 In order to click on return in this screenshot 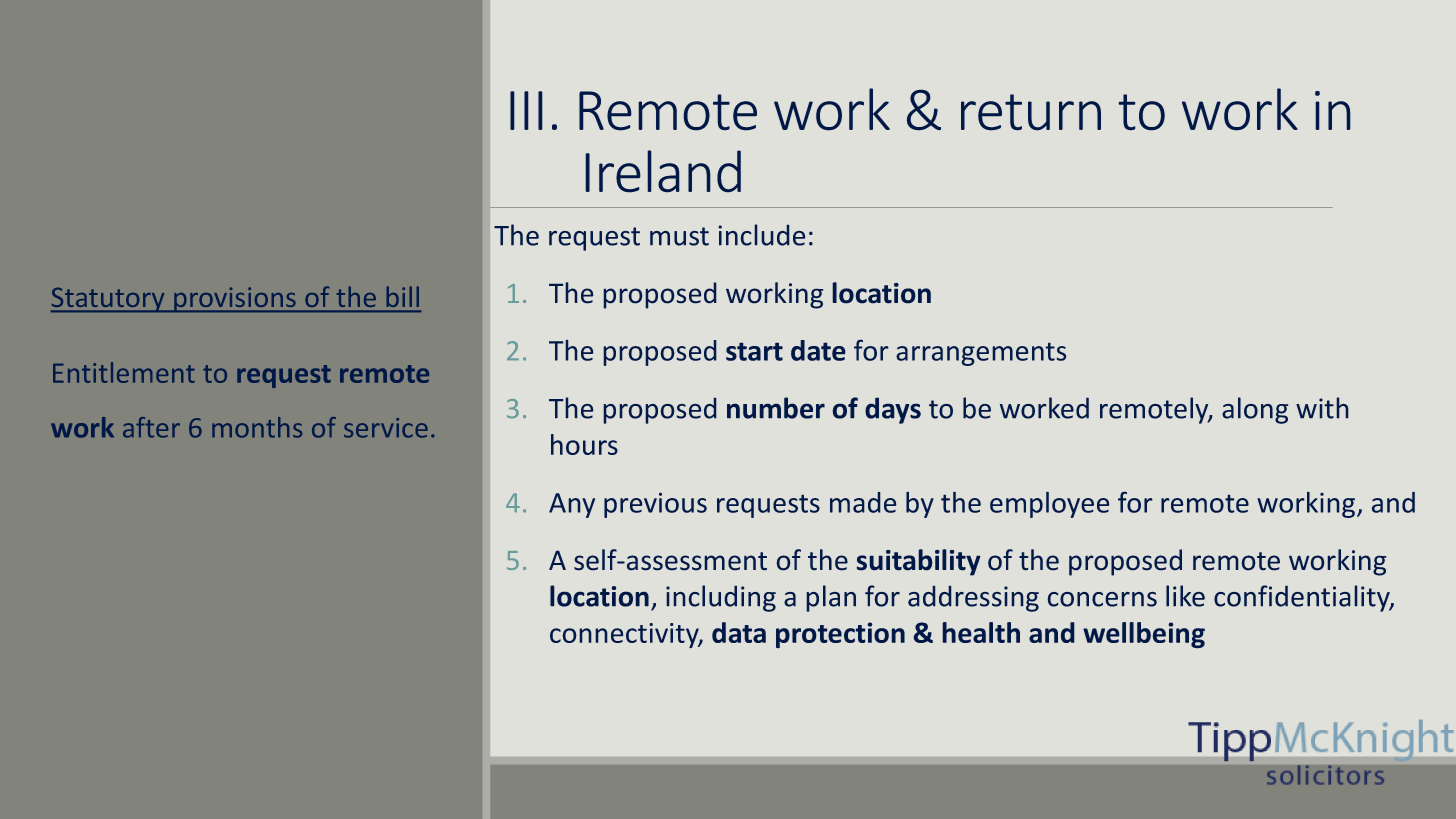, I will do `click(1031, 112)`.
